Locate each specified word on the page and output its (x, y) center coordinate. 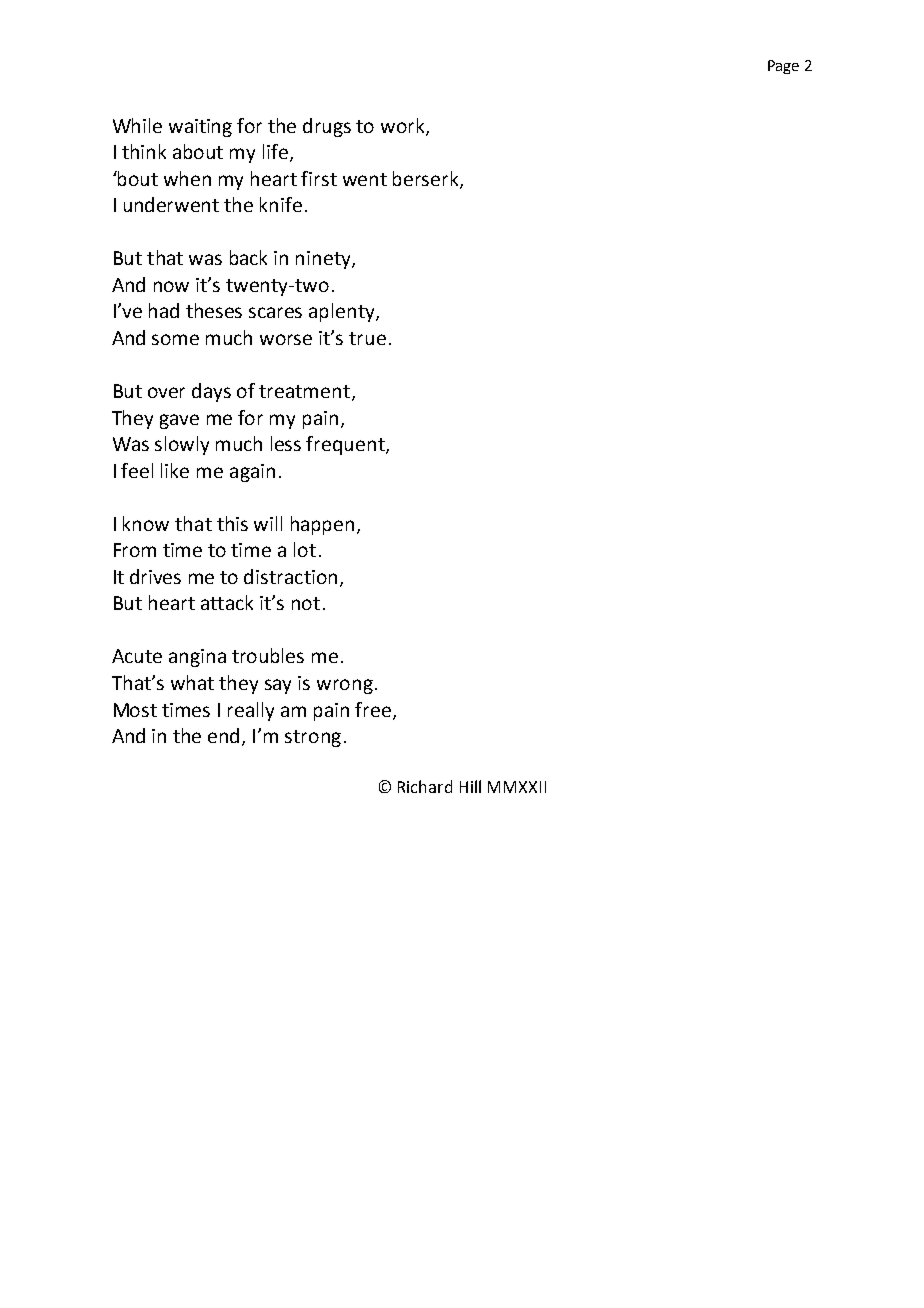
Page (783, 67)
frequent (346, 445)
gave (179, 421)
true (367, 338)
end (223, 735)
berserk (427, 179)
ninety (324, 260)
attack (227, 602)
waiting (200, 128)
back (248, 257)
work (404, 126)
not (306, 603)
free (374, 710)
